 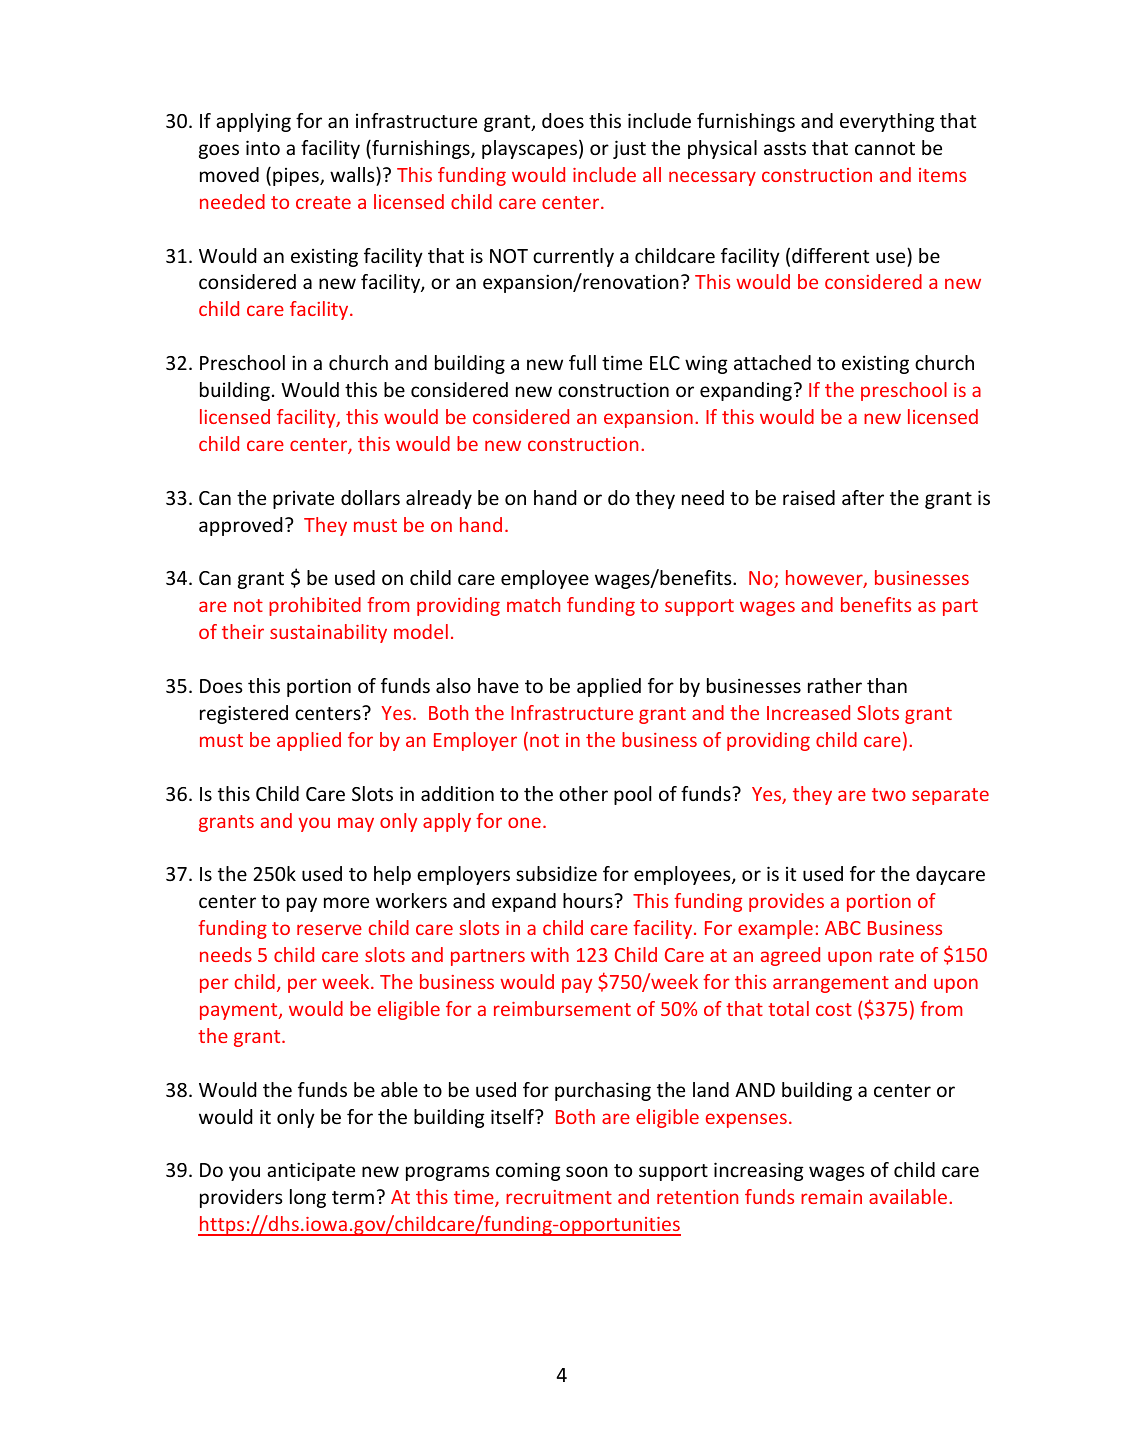 What do you see at coordinates (311, 1171) in the screenshot?
I see `anticipate` at bounding box center [311, 1171].
